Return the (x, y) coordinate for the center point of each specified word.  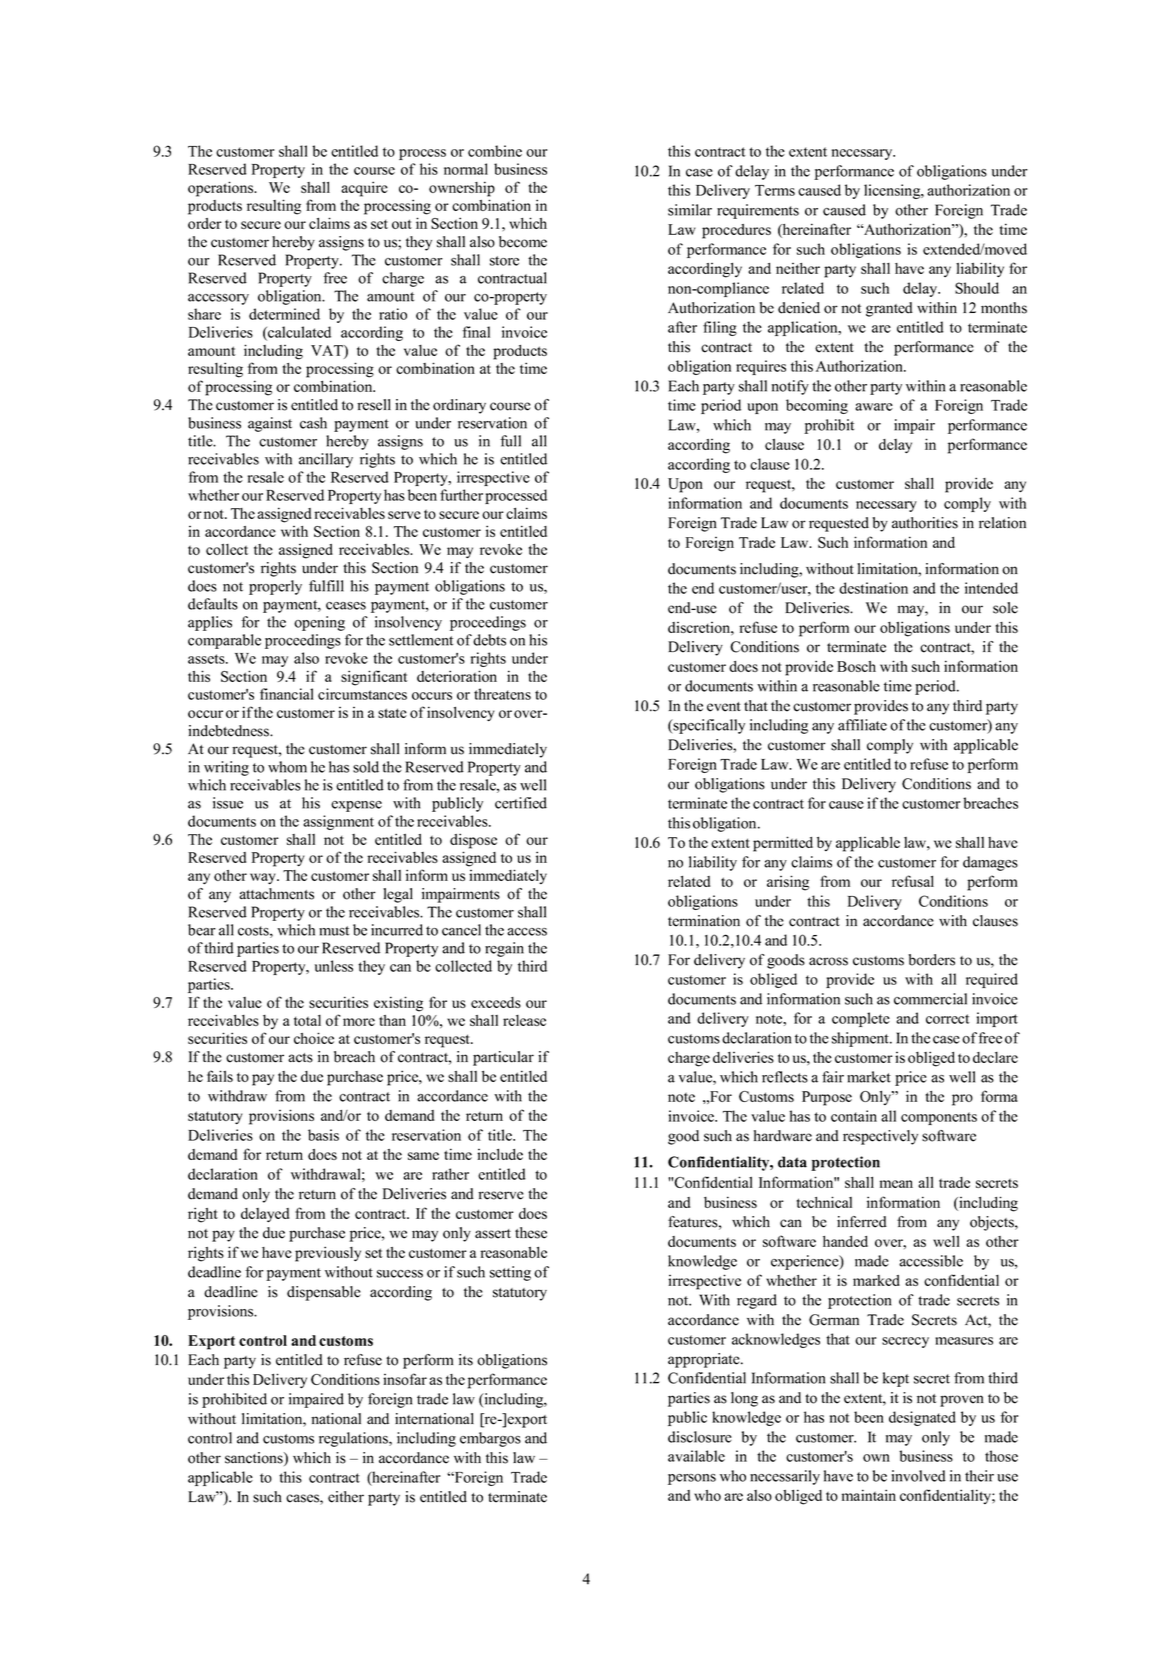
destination (873, 588)
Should (977, 288)
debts (489, 640)
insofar (405, 1379)
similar (690, 210)
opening (319, 623)
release (524, 1020)
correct (948, 1019)
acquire (364, 189)
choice (314, 1038)
